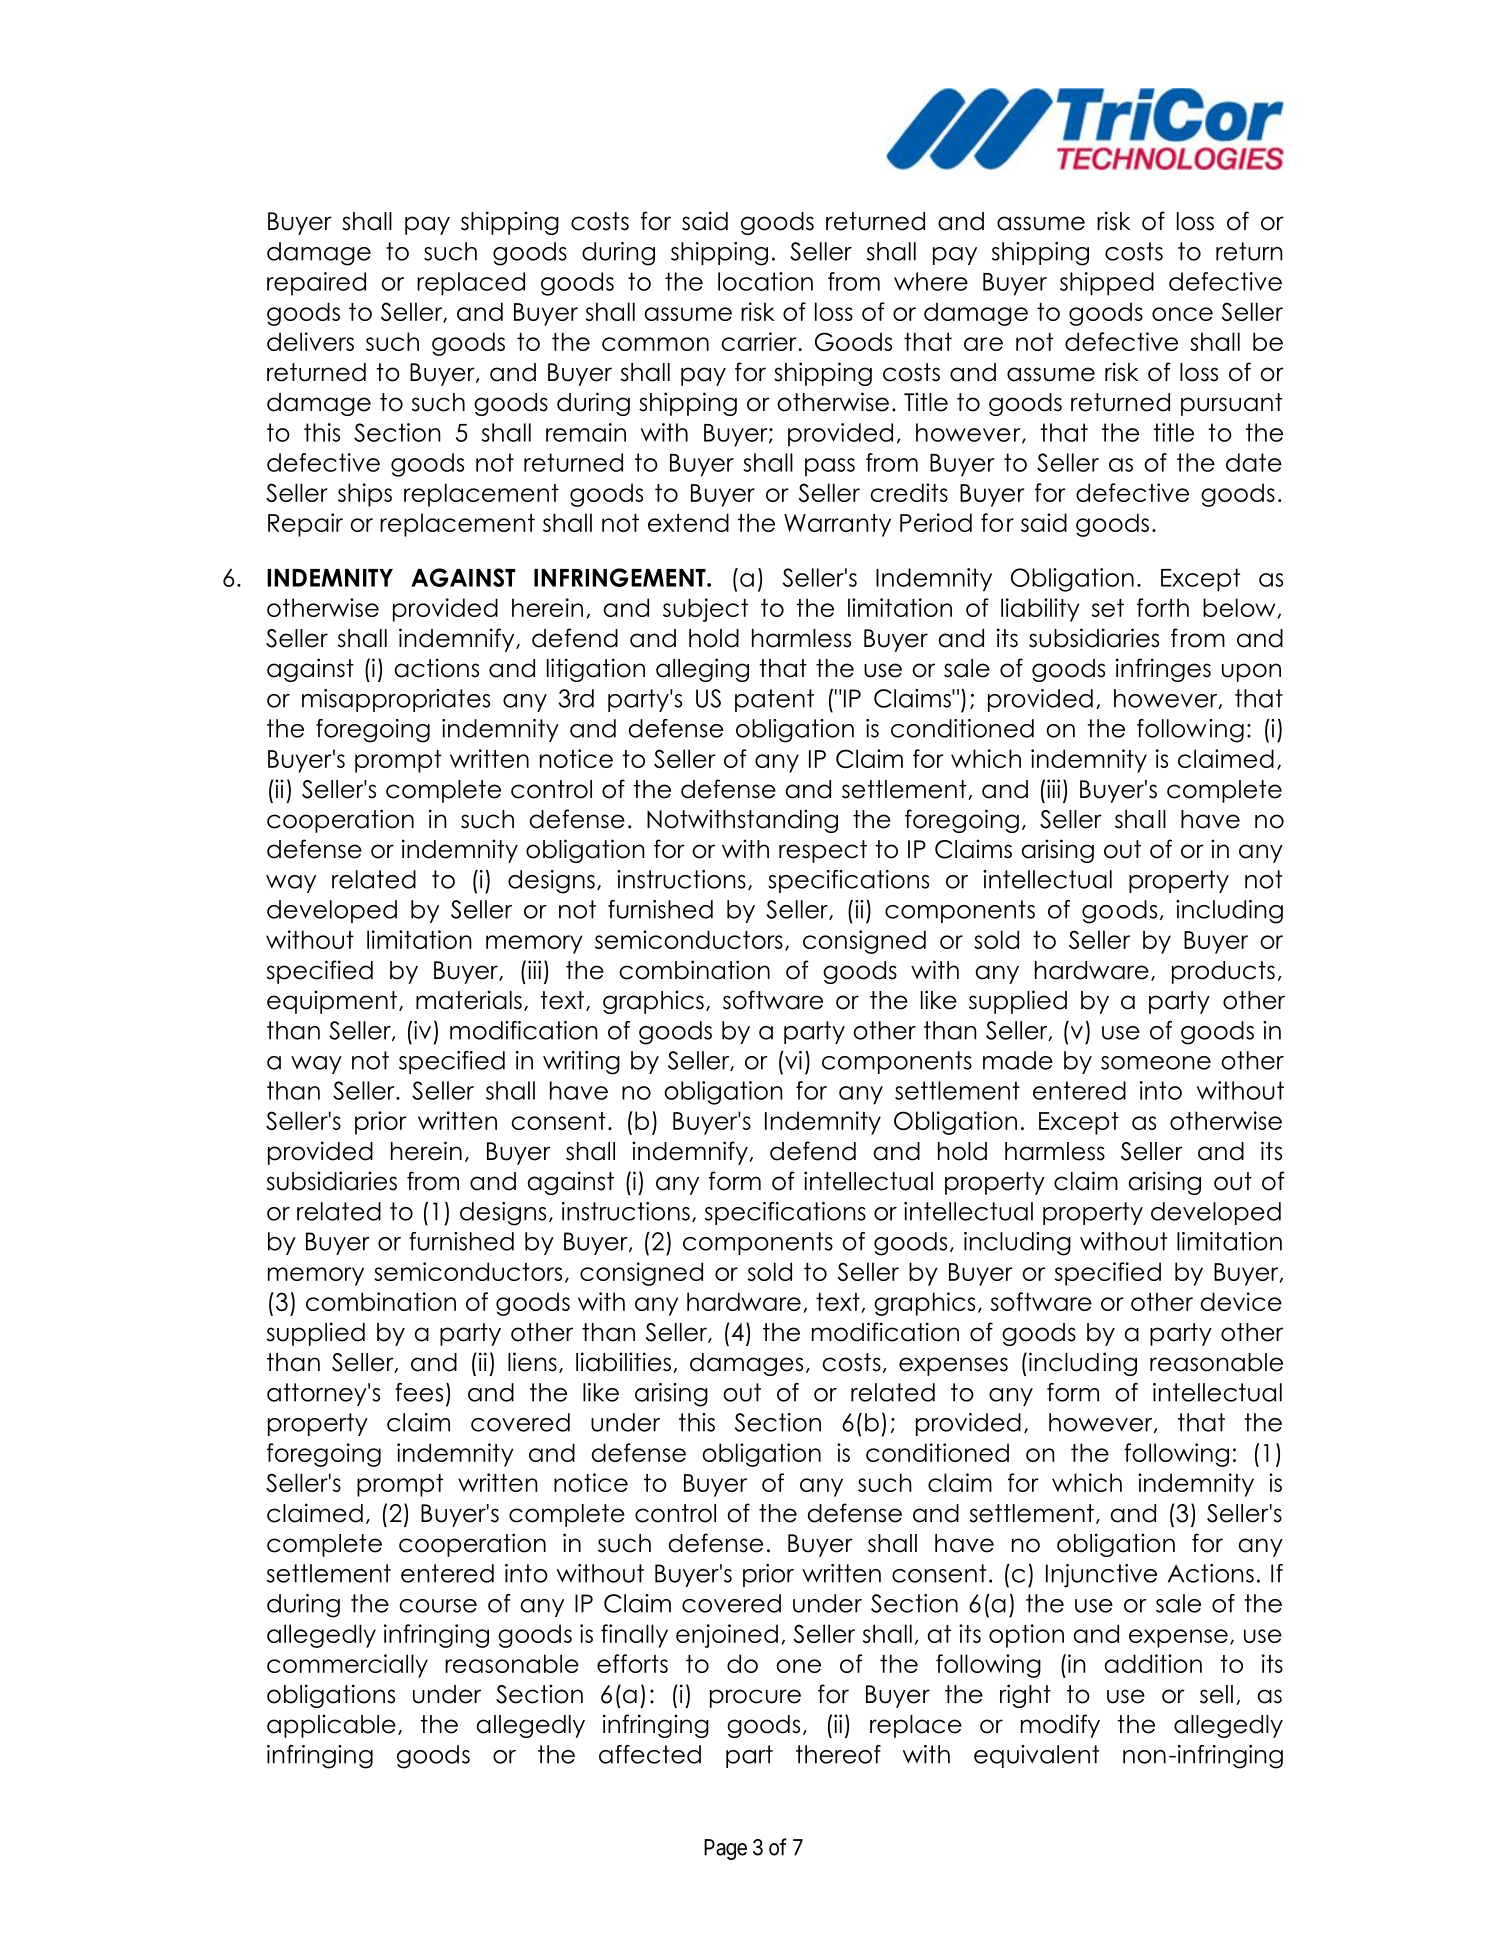 The image size is (1506, 1949). What do you see at coordinates (1182, 314) in the page?
I see `once` at bounding box center [1182, 314].
